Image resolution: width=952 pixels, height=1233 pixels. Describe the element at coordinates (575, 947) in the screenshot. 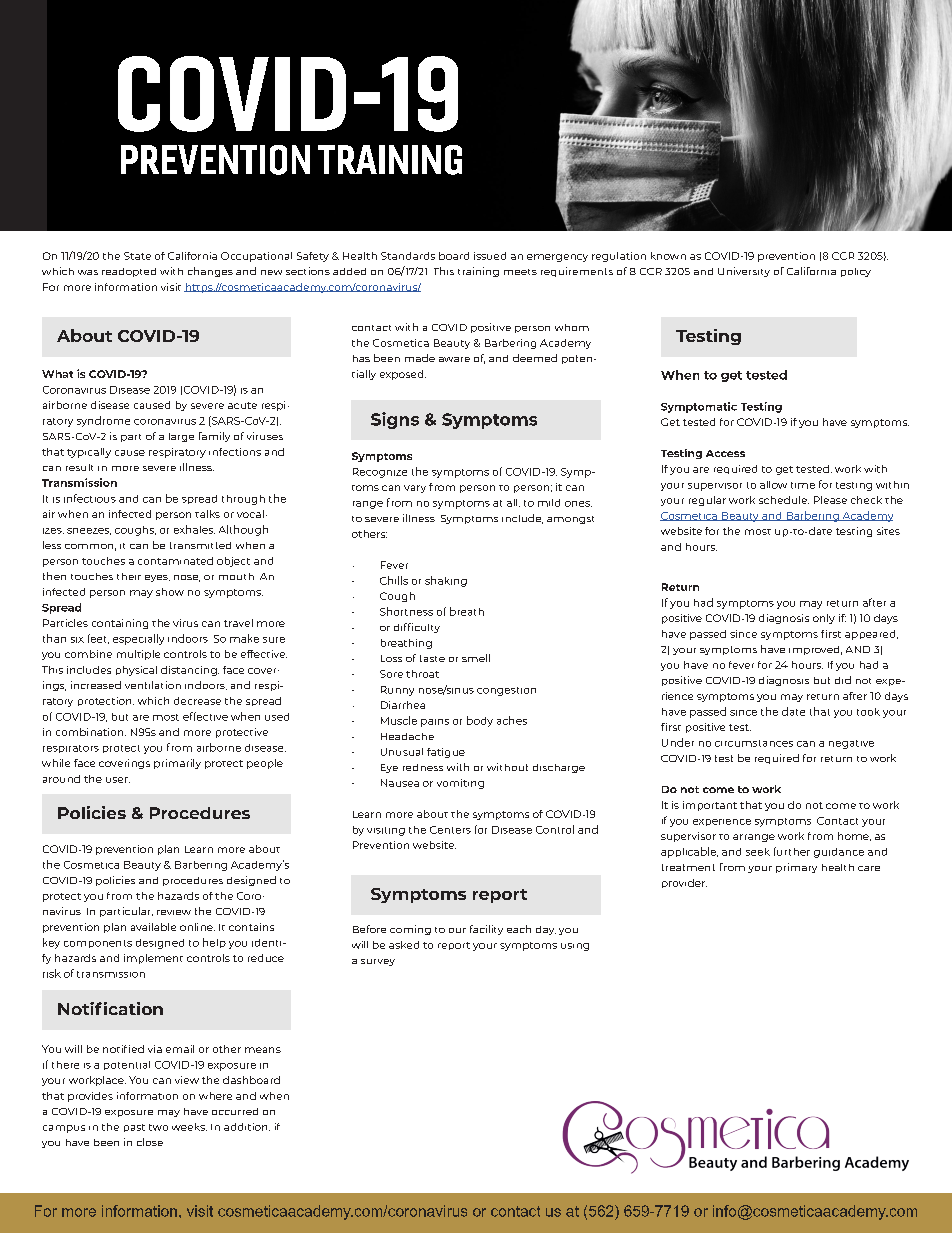

I see `using` at that location.
